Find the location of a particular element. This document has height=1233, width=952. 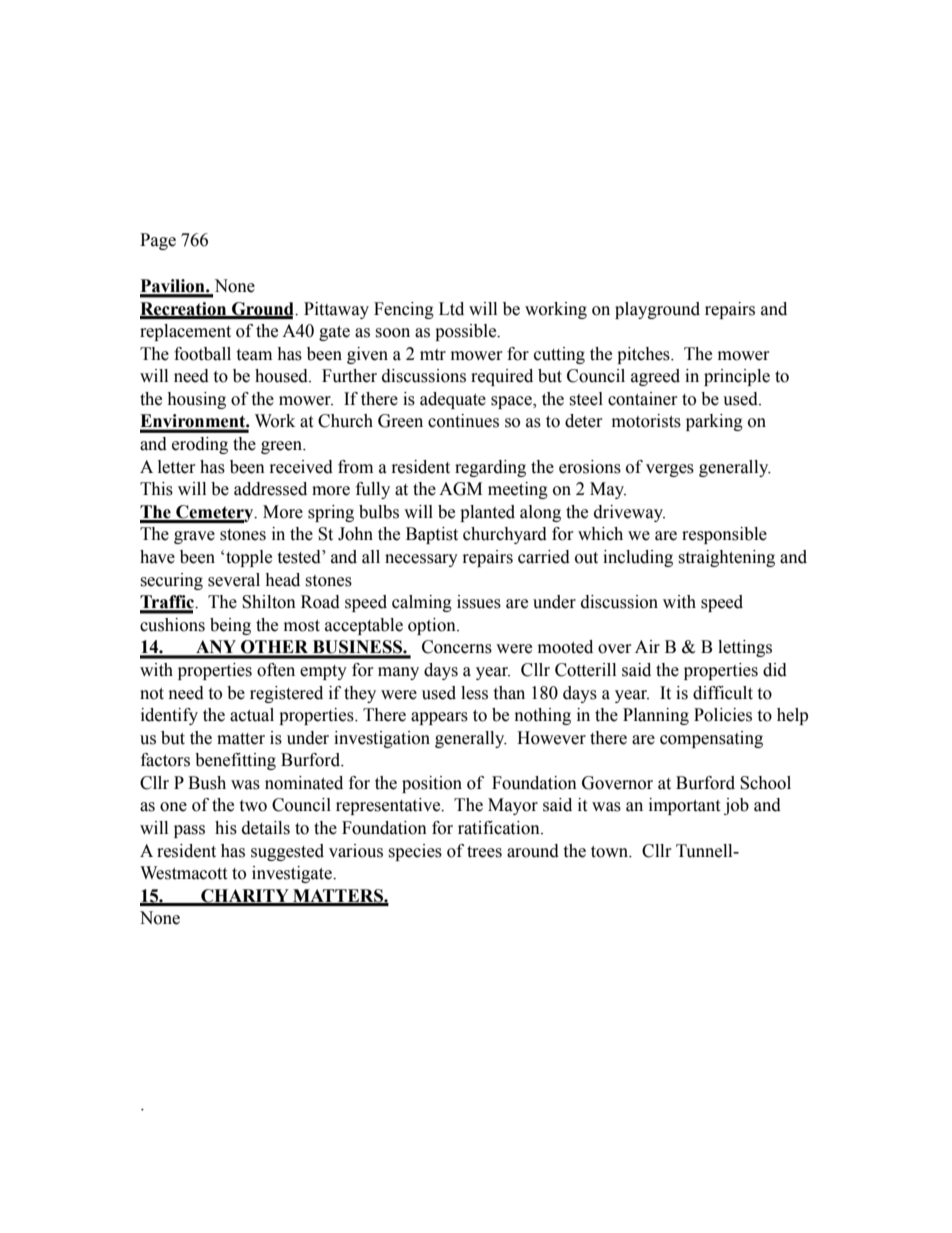

necessary is located at coordinates (421, 560).
